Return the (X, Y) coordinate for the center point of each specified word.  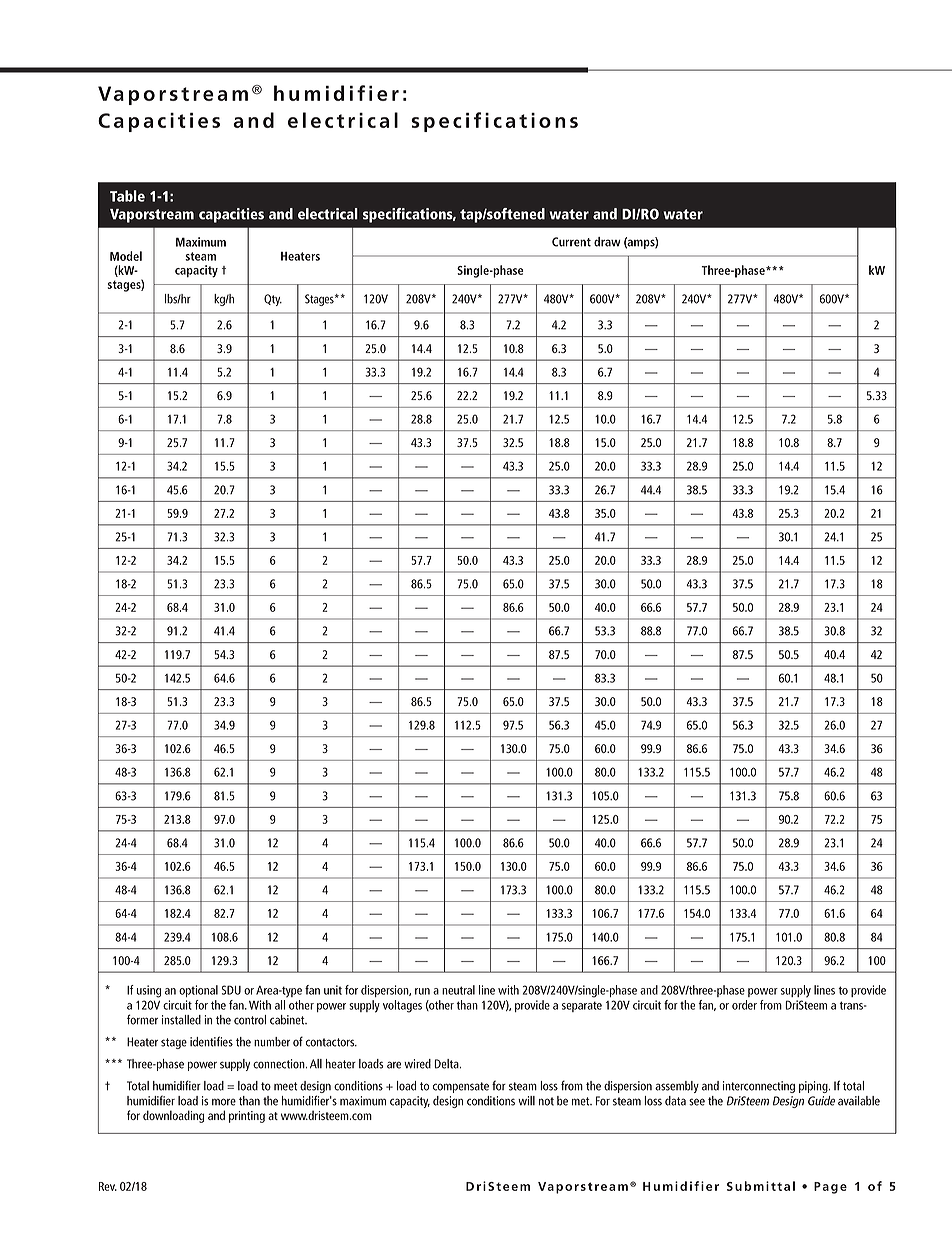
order (744, 1005)
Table (127, 196)
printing (247, 1117)
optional (198, 991)
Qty (273, 300)
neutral (458, 990)
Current (571, 242)
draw (607, 242)
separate (582, 1006)
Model (126, 256)
